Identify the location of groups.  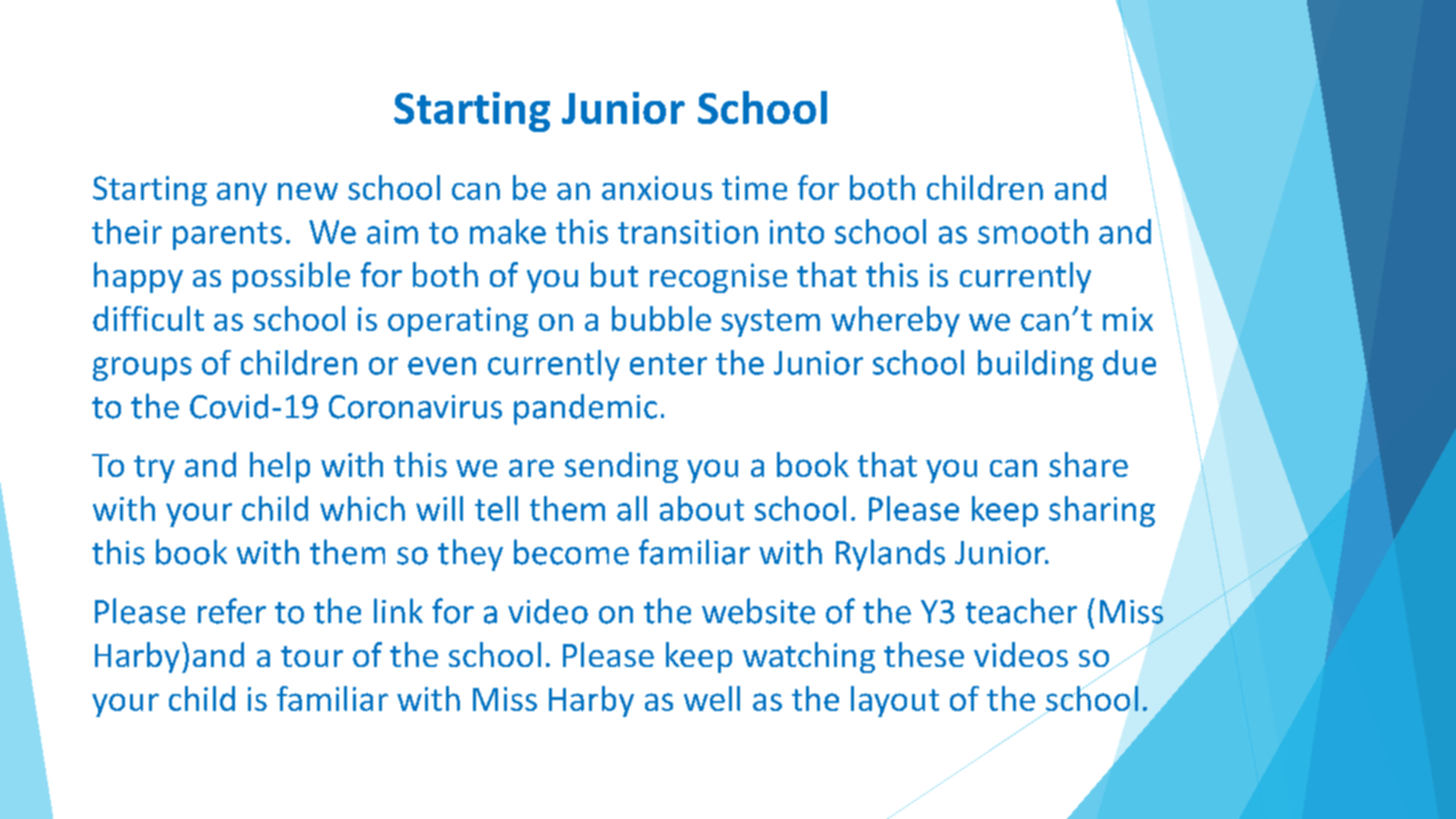
(142, 369).
